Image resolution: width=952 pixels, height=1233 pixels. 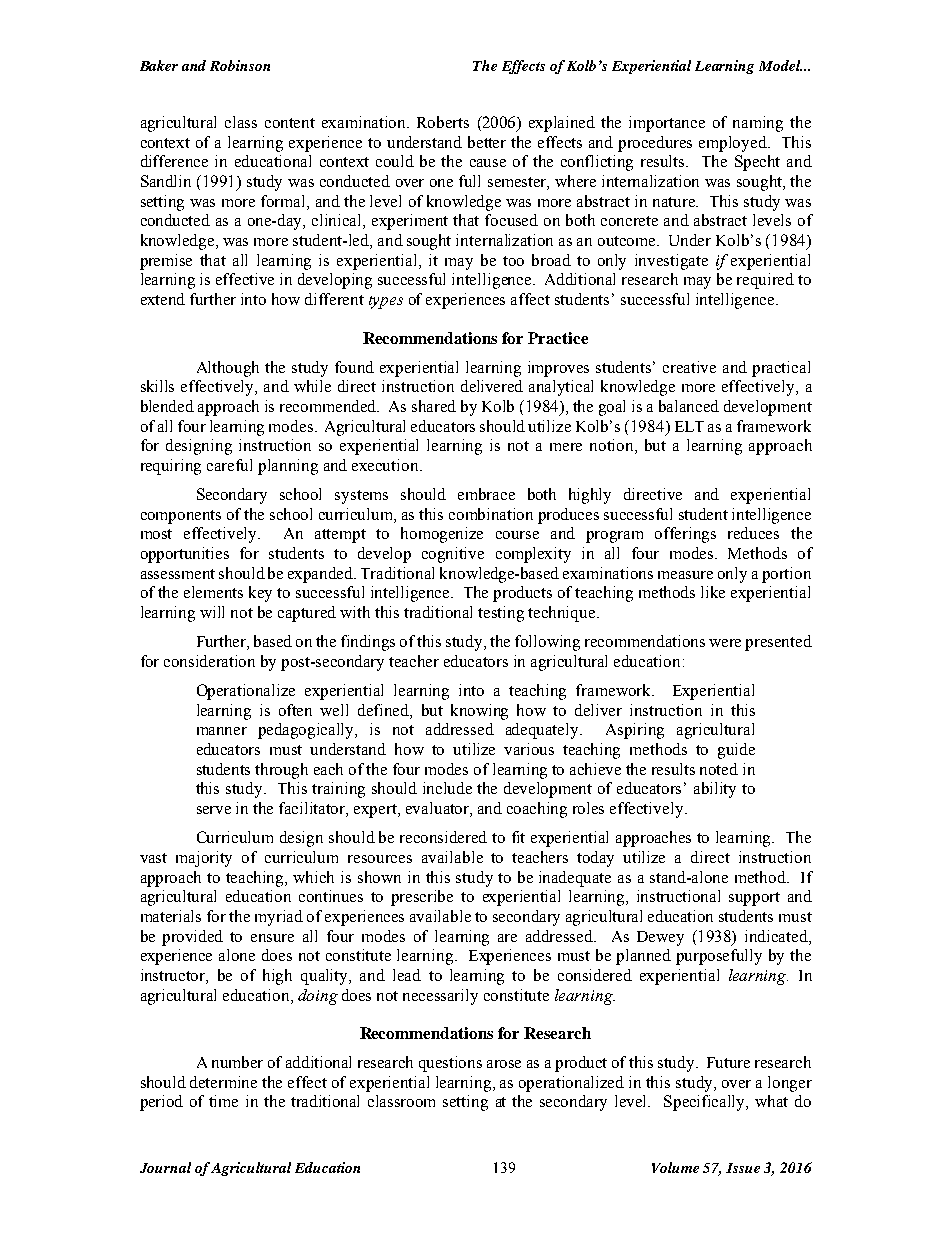 What do you see at coordinates (240, 65) in the document?
I see `Robinson` at bounding box center [240, 65].
